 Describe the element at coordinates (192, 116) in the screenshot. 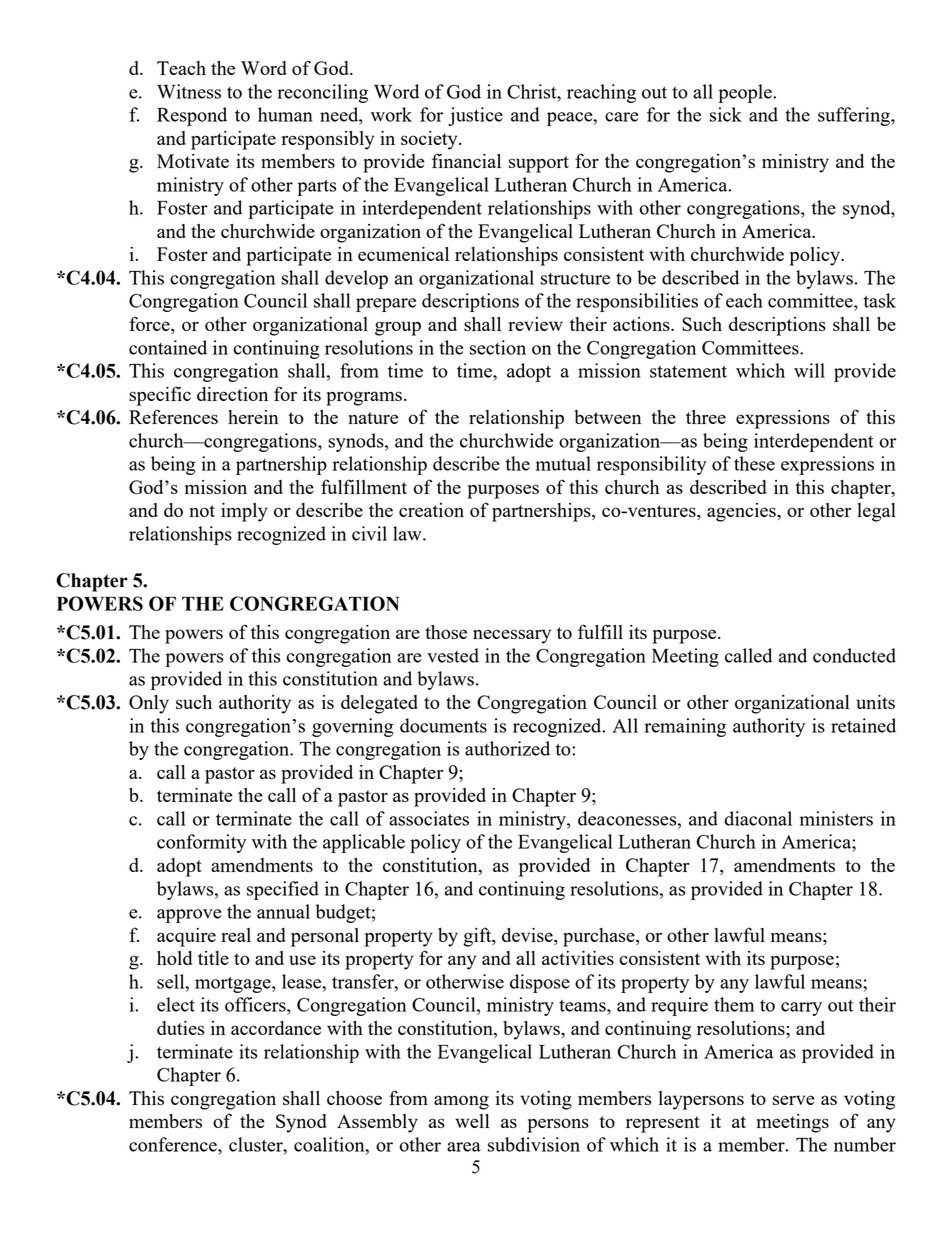

I see `Respond` at that location.
